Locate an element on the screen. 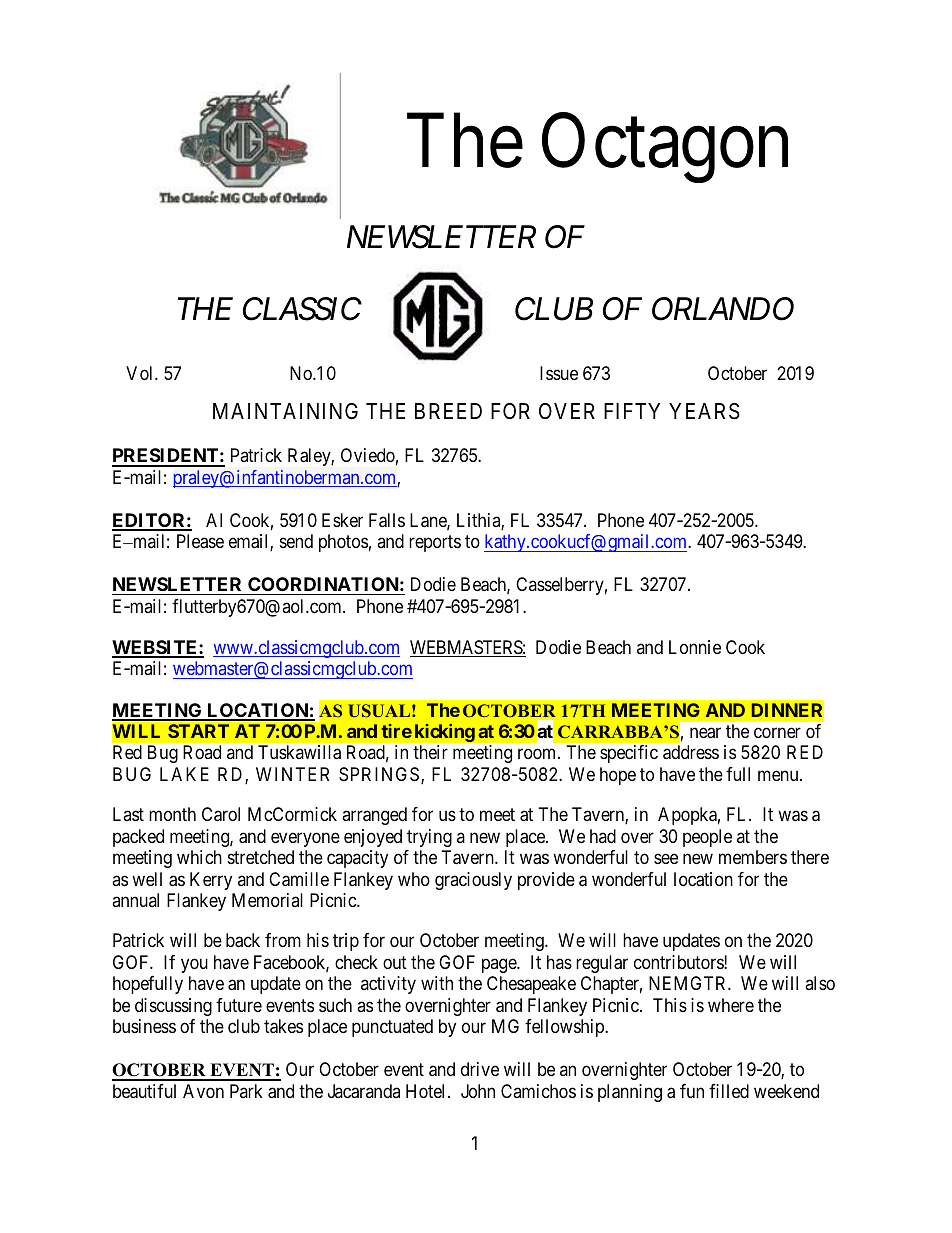  Octagon is located at coordinates (665, 149).
